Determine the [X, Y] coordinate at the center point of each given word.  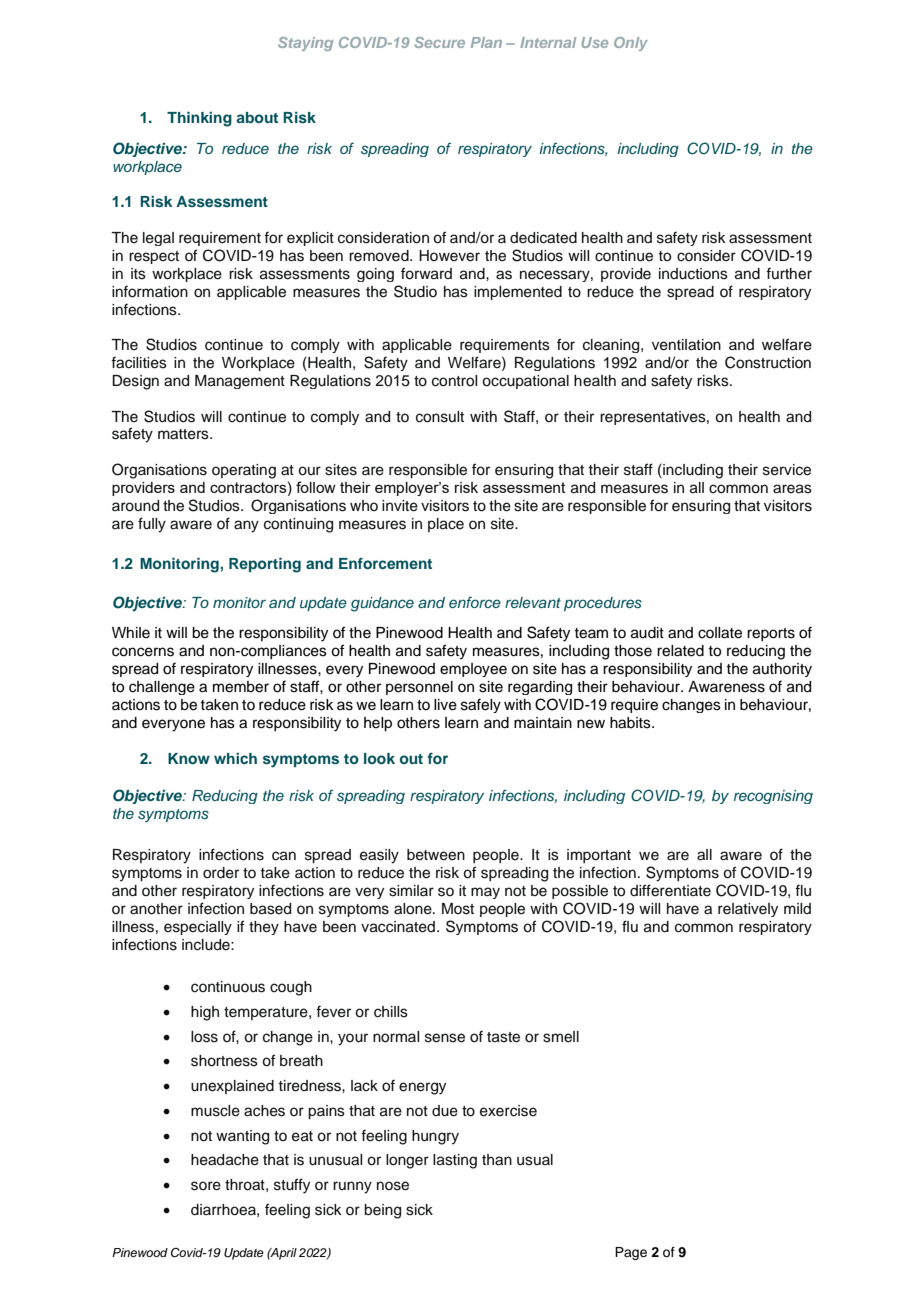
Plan [486, 42]
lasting [455, 1161]
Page [631, 1253]
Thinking [199, 119]
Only [631, 44]
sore [206, 1186]
